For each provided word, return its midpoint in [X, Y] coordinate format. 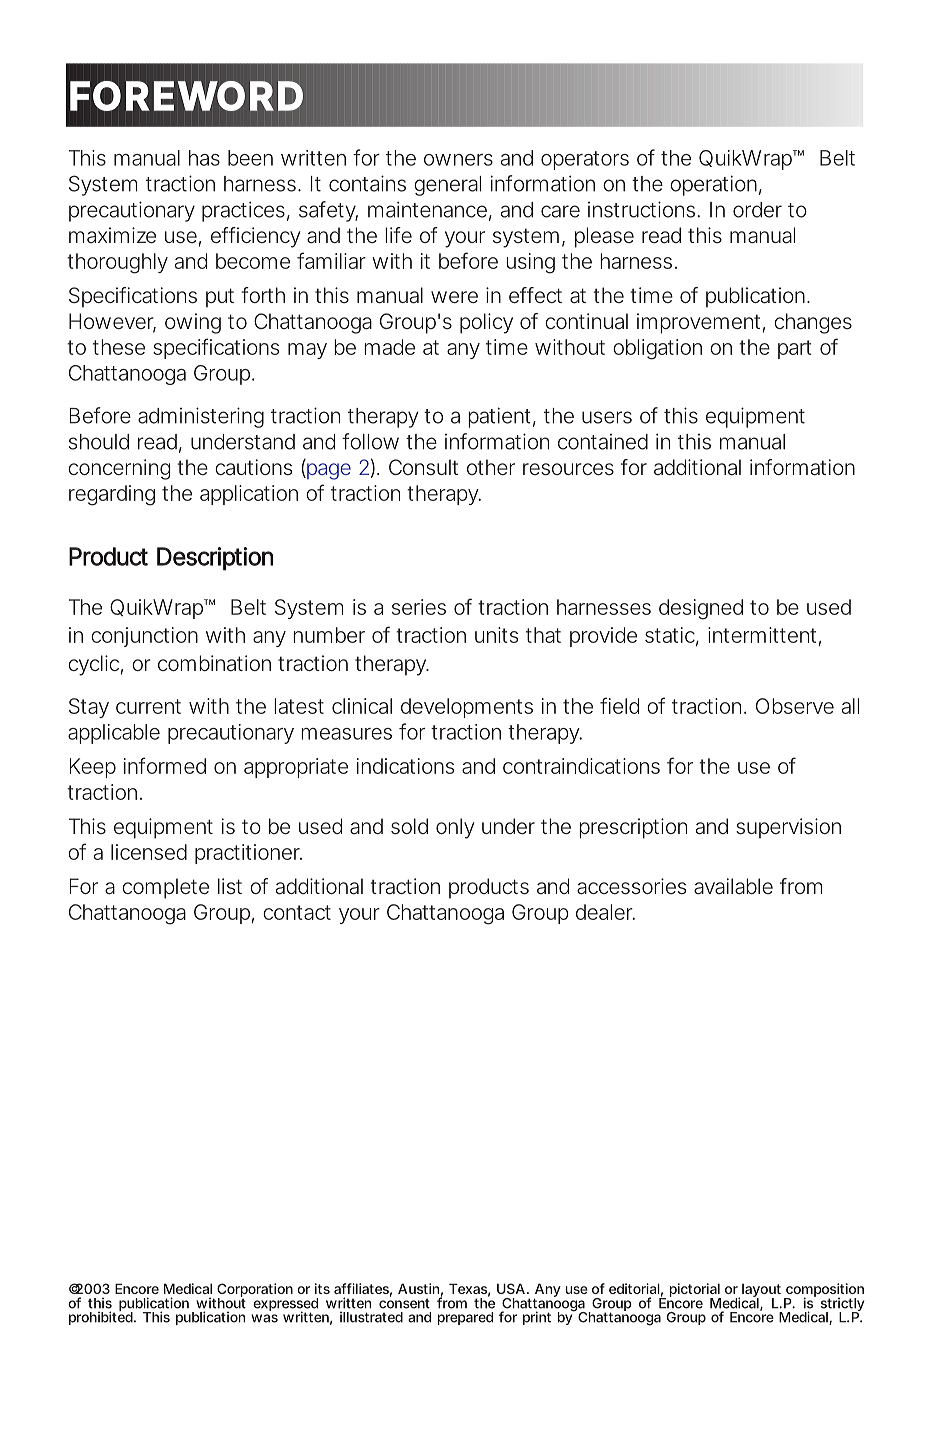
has [204, 158]
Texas [469, 1290]
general [447, 186]
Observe [795, 706]
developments [467, 708]
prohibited [102, 1317]
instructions [644, 209]
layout [763, 1292]
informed [165, 765]
